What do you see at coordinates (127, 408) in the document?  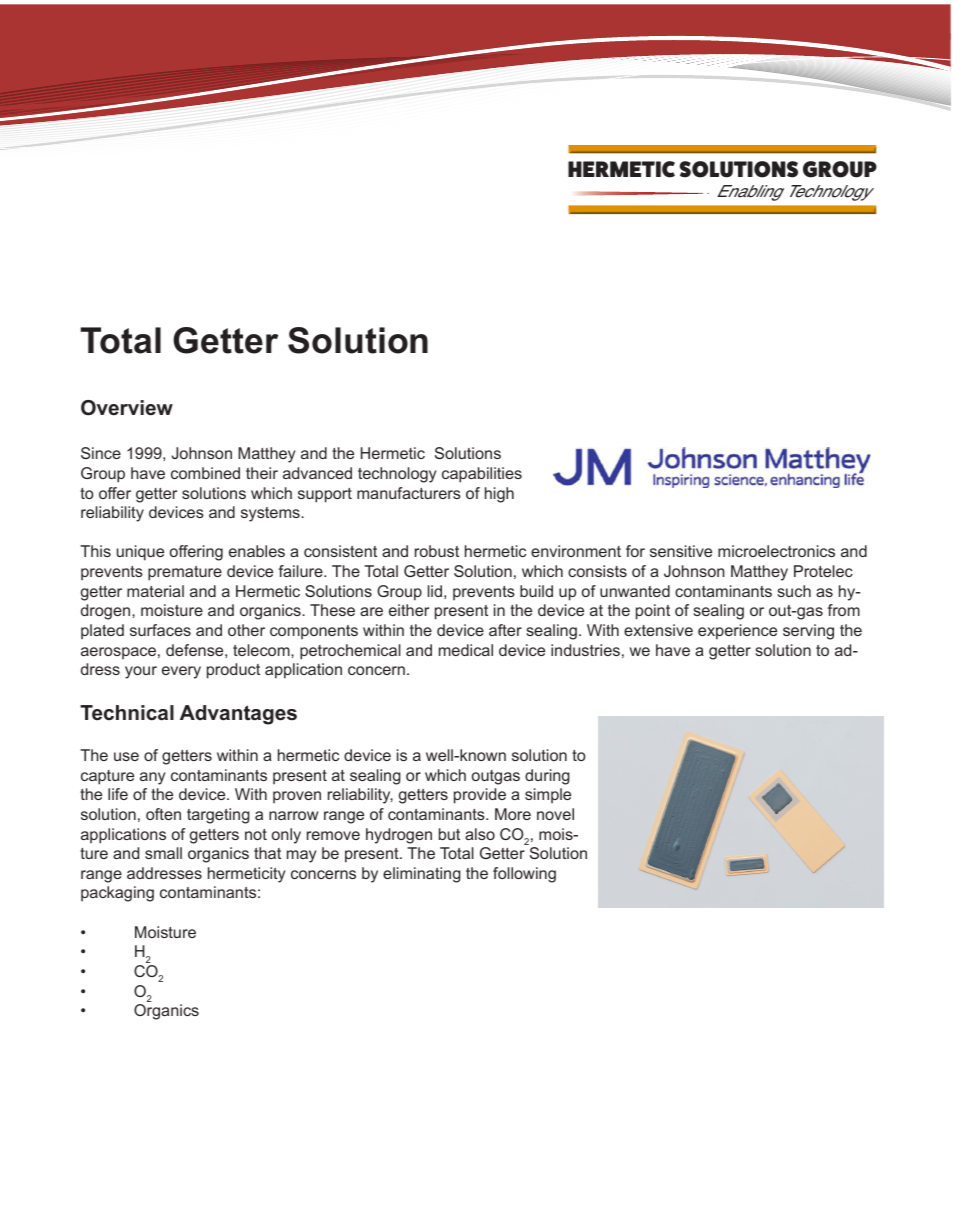 I see `Overview` at bounding box center [127, 408].
